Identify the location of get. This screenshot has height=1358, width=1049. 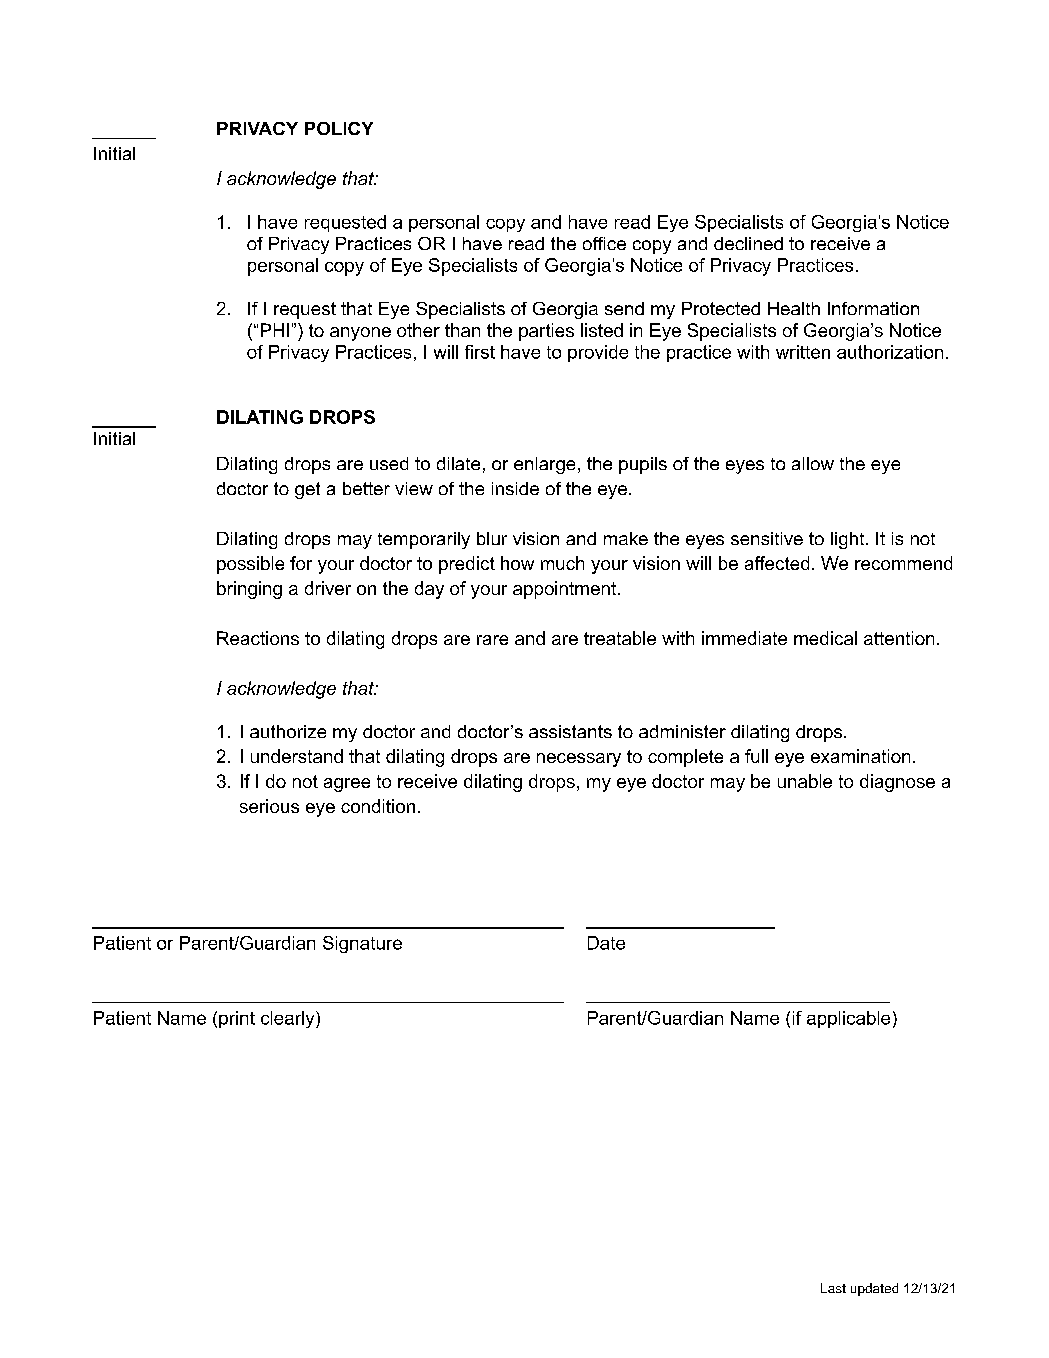
(307, 490).
